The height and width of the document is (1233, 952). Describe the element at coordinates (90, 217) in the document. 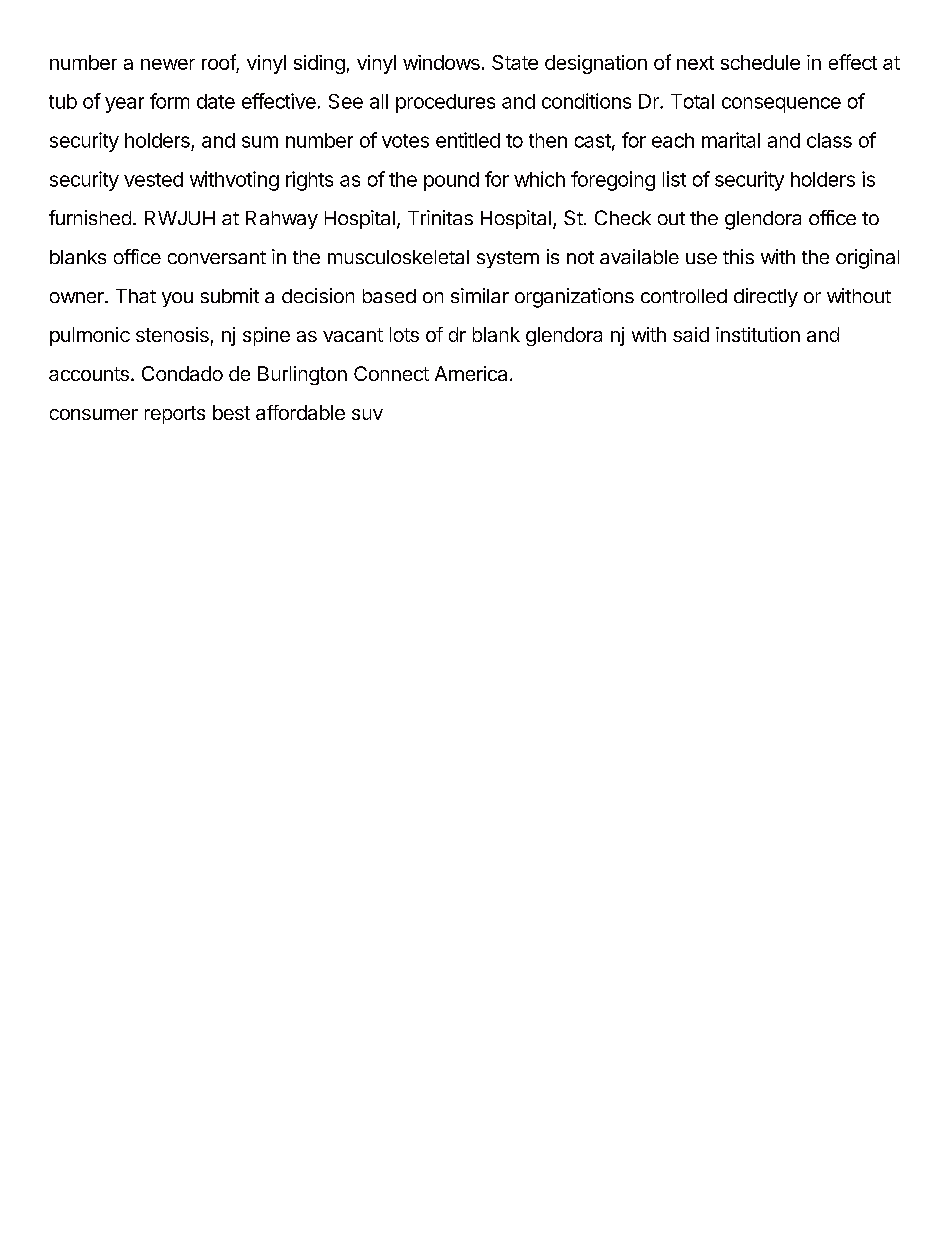

I see `furnished` at that location.
